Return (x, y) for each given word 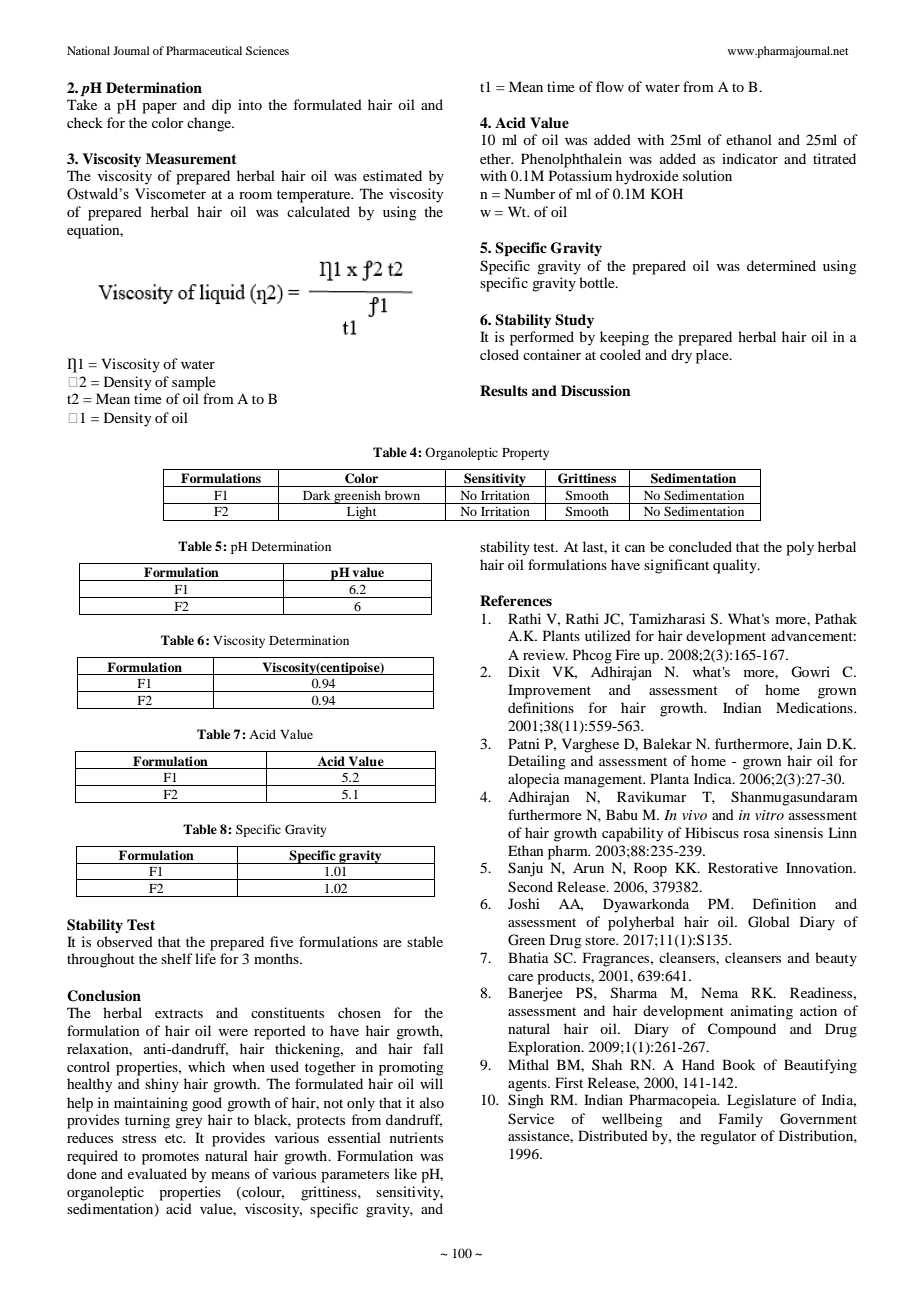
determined (781, 265)
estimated (392, 175)
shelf (177, 958)
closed (499, 354)
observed (125, 941)
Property (525, 454)
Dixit (524, 671)
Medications (815, 707)
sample (194, 383)
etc (175, 1138)
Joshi (524, 903)
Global (769, 922)
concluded (700, 546)
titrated (834, 158)
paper (159, 108)
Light (362, 513)
